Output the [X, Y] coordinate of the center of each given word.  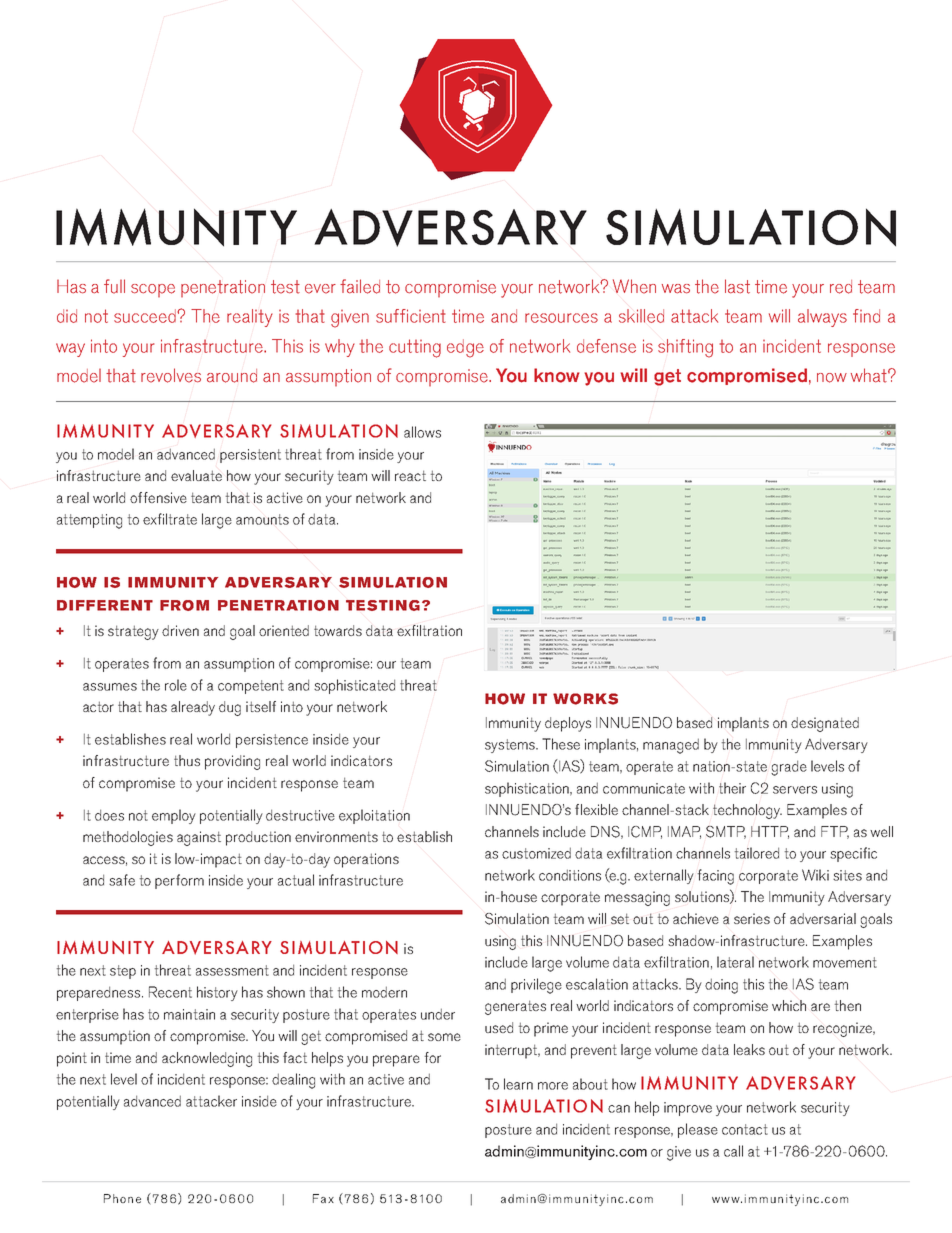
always [822, 318]
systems [511, 746]
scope [153, 290]
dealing [293, 1081]
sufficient [410, 316]
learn [518, 1084]
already [193, 708]
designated [825, 724]
